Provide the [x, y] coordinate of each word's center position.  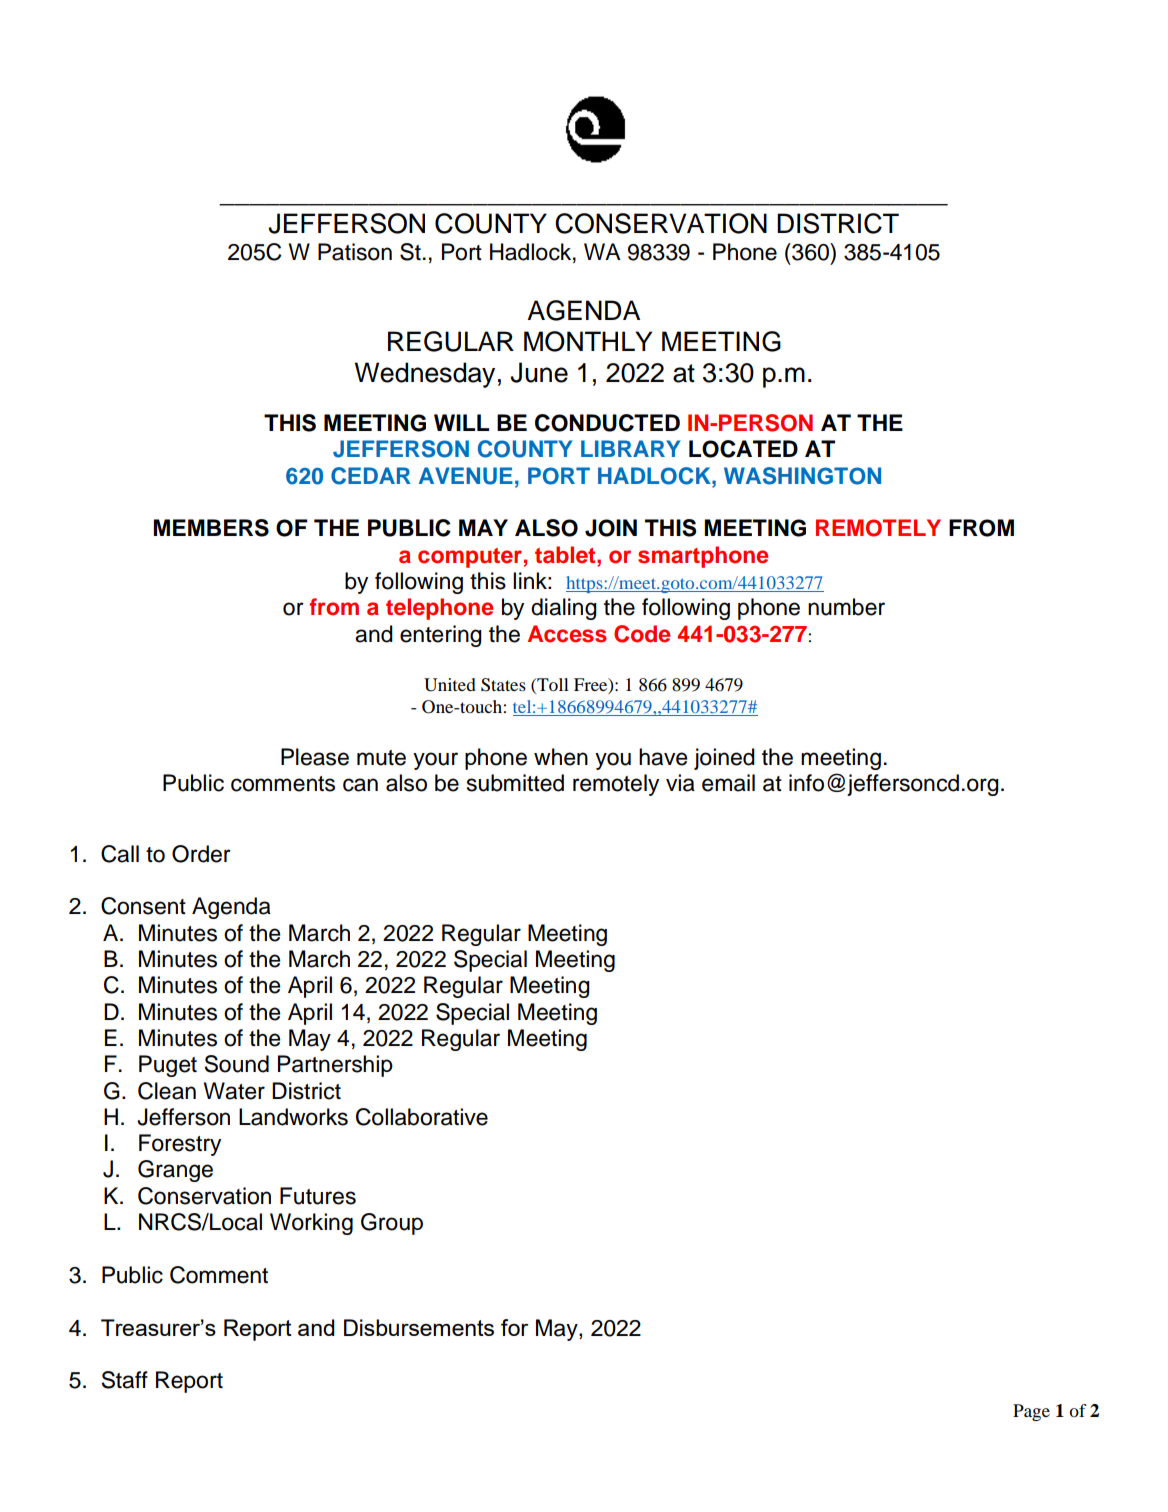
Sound [236, 1064]
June [539, 372]
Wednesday [425, 375]
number [846, 607]
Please [315, 757]
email [728, 783]
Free [592, 685]
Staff [124, 1380]
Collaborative [422, 1117]
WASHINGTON [802, 476]
